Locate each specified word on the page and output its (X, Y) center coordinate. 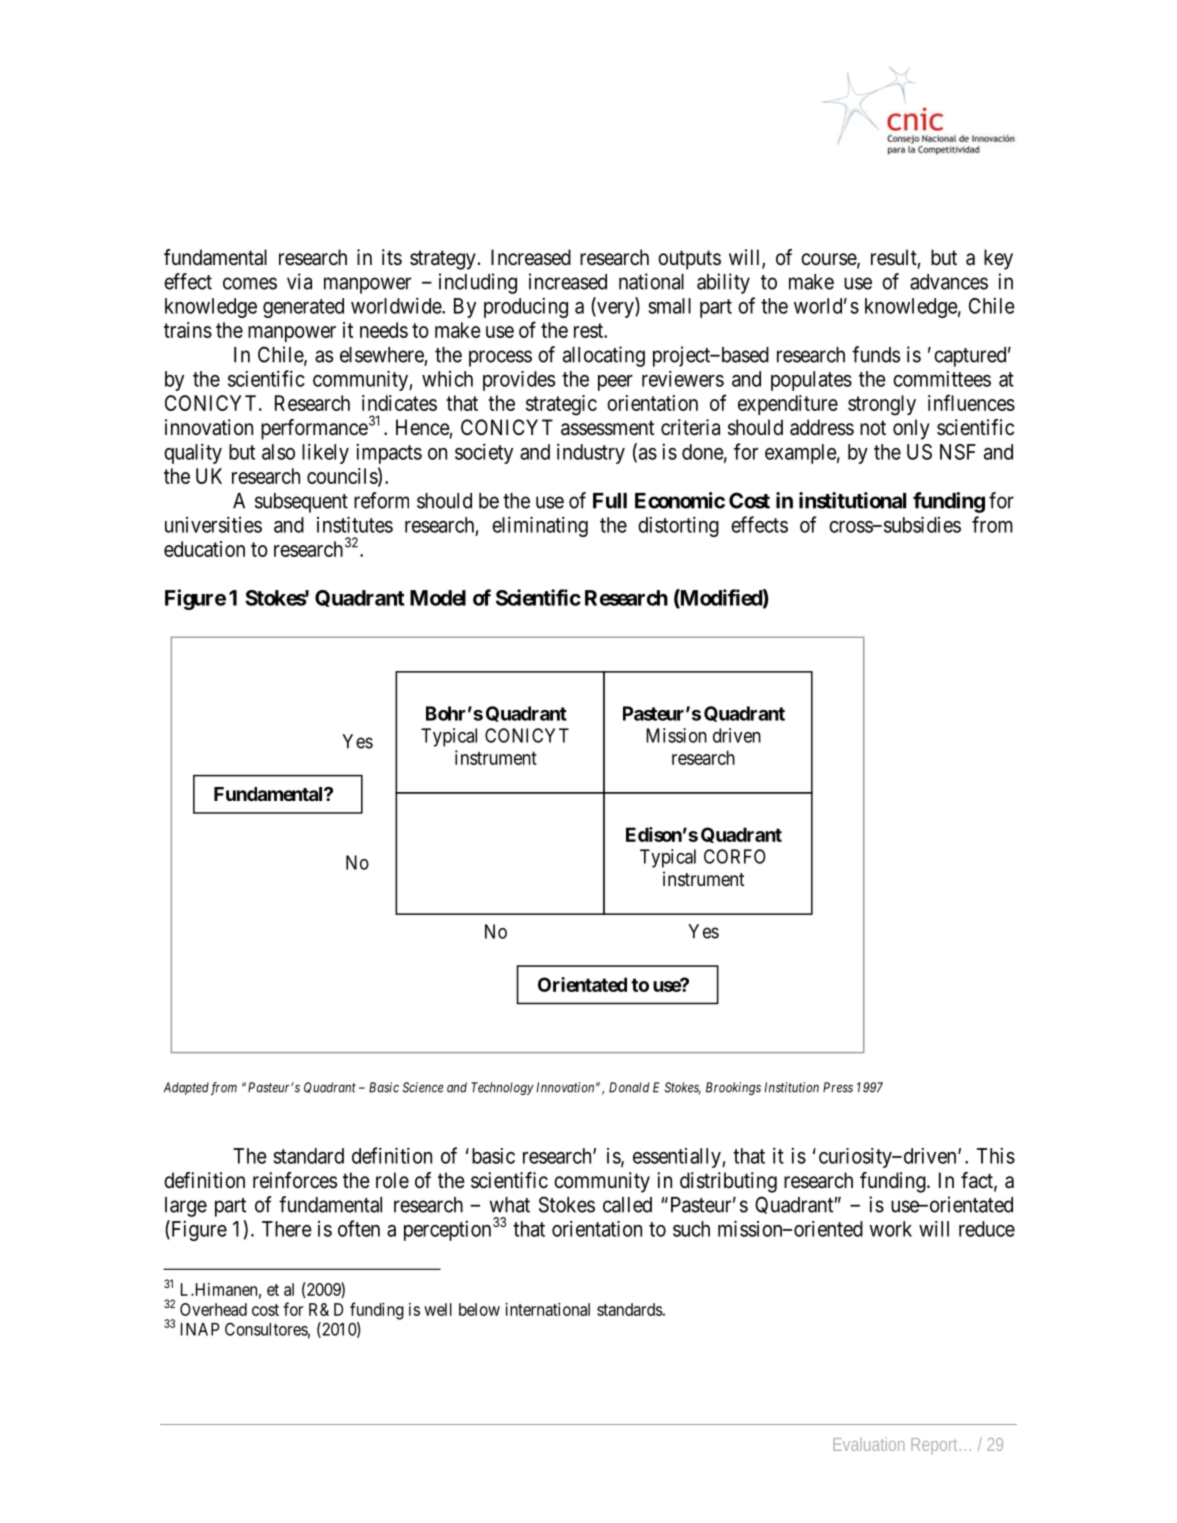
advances (949, 282)
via (299, 281)
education (204, 549)
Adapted (186, 1088)
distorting (678, 526)
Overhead (213, 1309)
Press (838, 1087)
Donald (629, 1087)
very (615, 310)
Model (438, 598)
